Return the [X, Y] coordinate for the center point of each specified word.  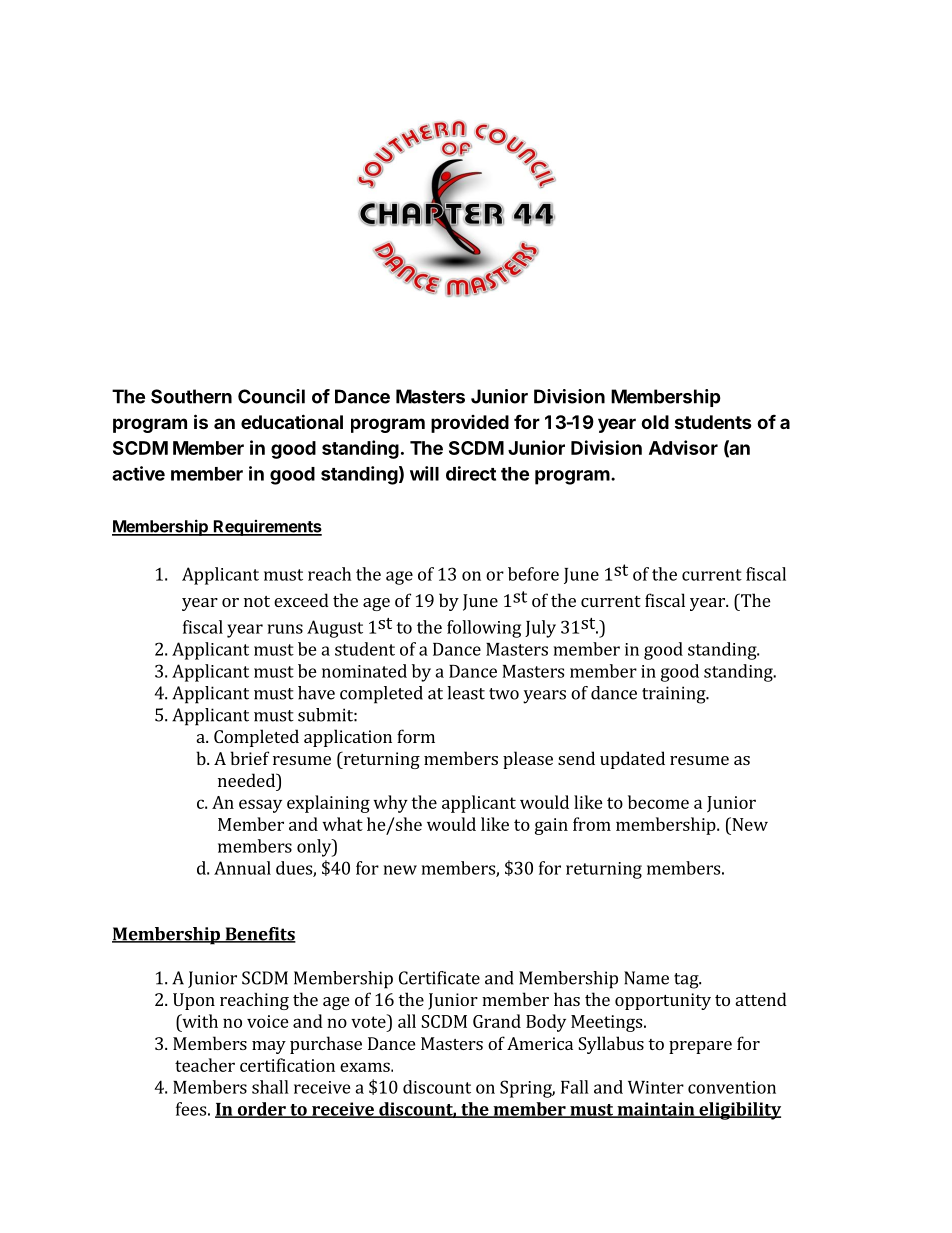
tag [687, 981]
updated [632, 760]
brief [249, 758]
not [257, 601]
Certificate [439, 978]
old [655, 422]
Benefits [259, 935]
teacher [205, 1065]
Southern [191, 396]
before [533, 574]
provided [470, 424]
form [416, 736]
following [484, 629]
